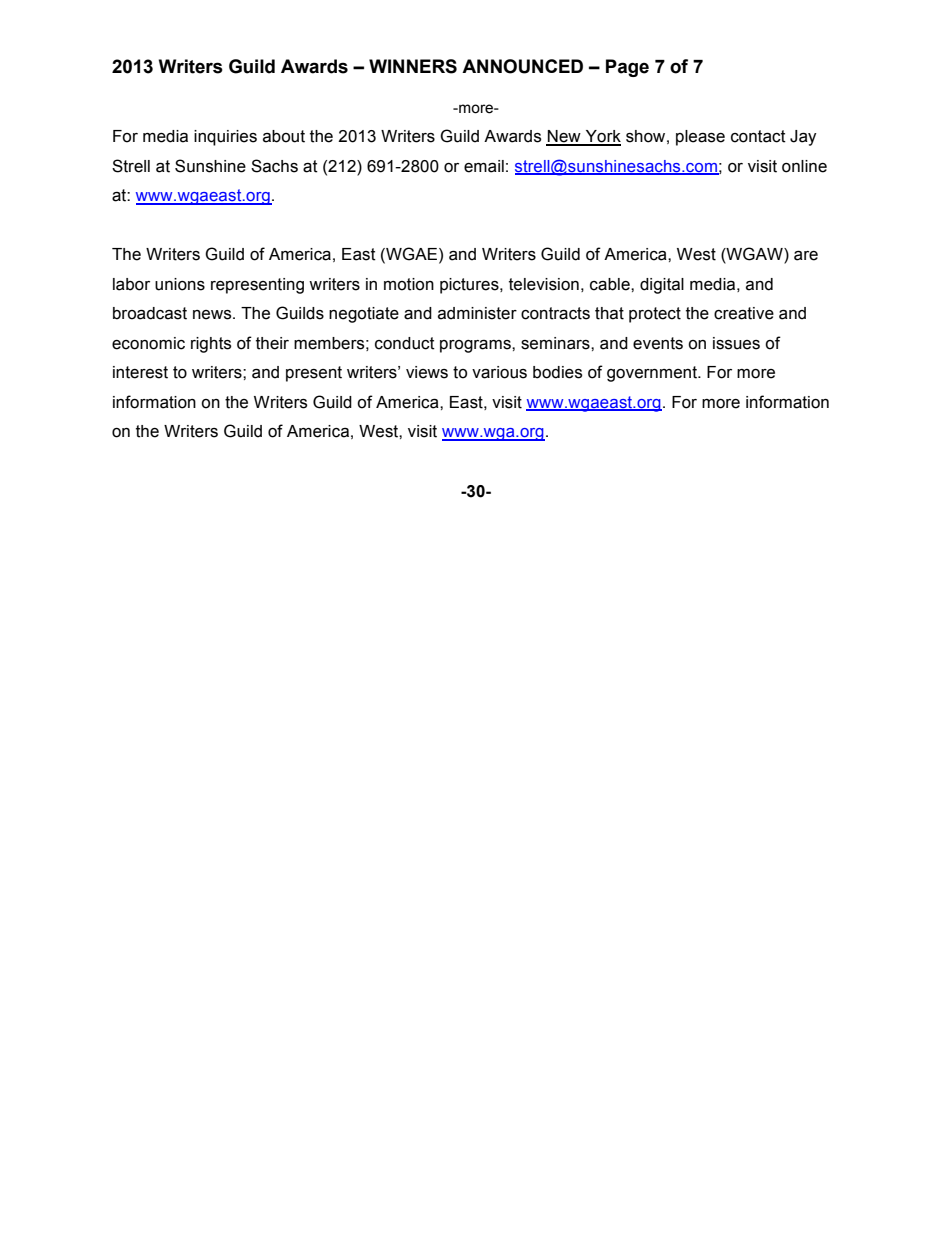 Image resolution: width=952 pixels, height=1233 pixels. I want to click on interest, so click(140, 372).
